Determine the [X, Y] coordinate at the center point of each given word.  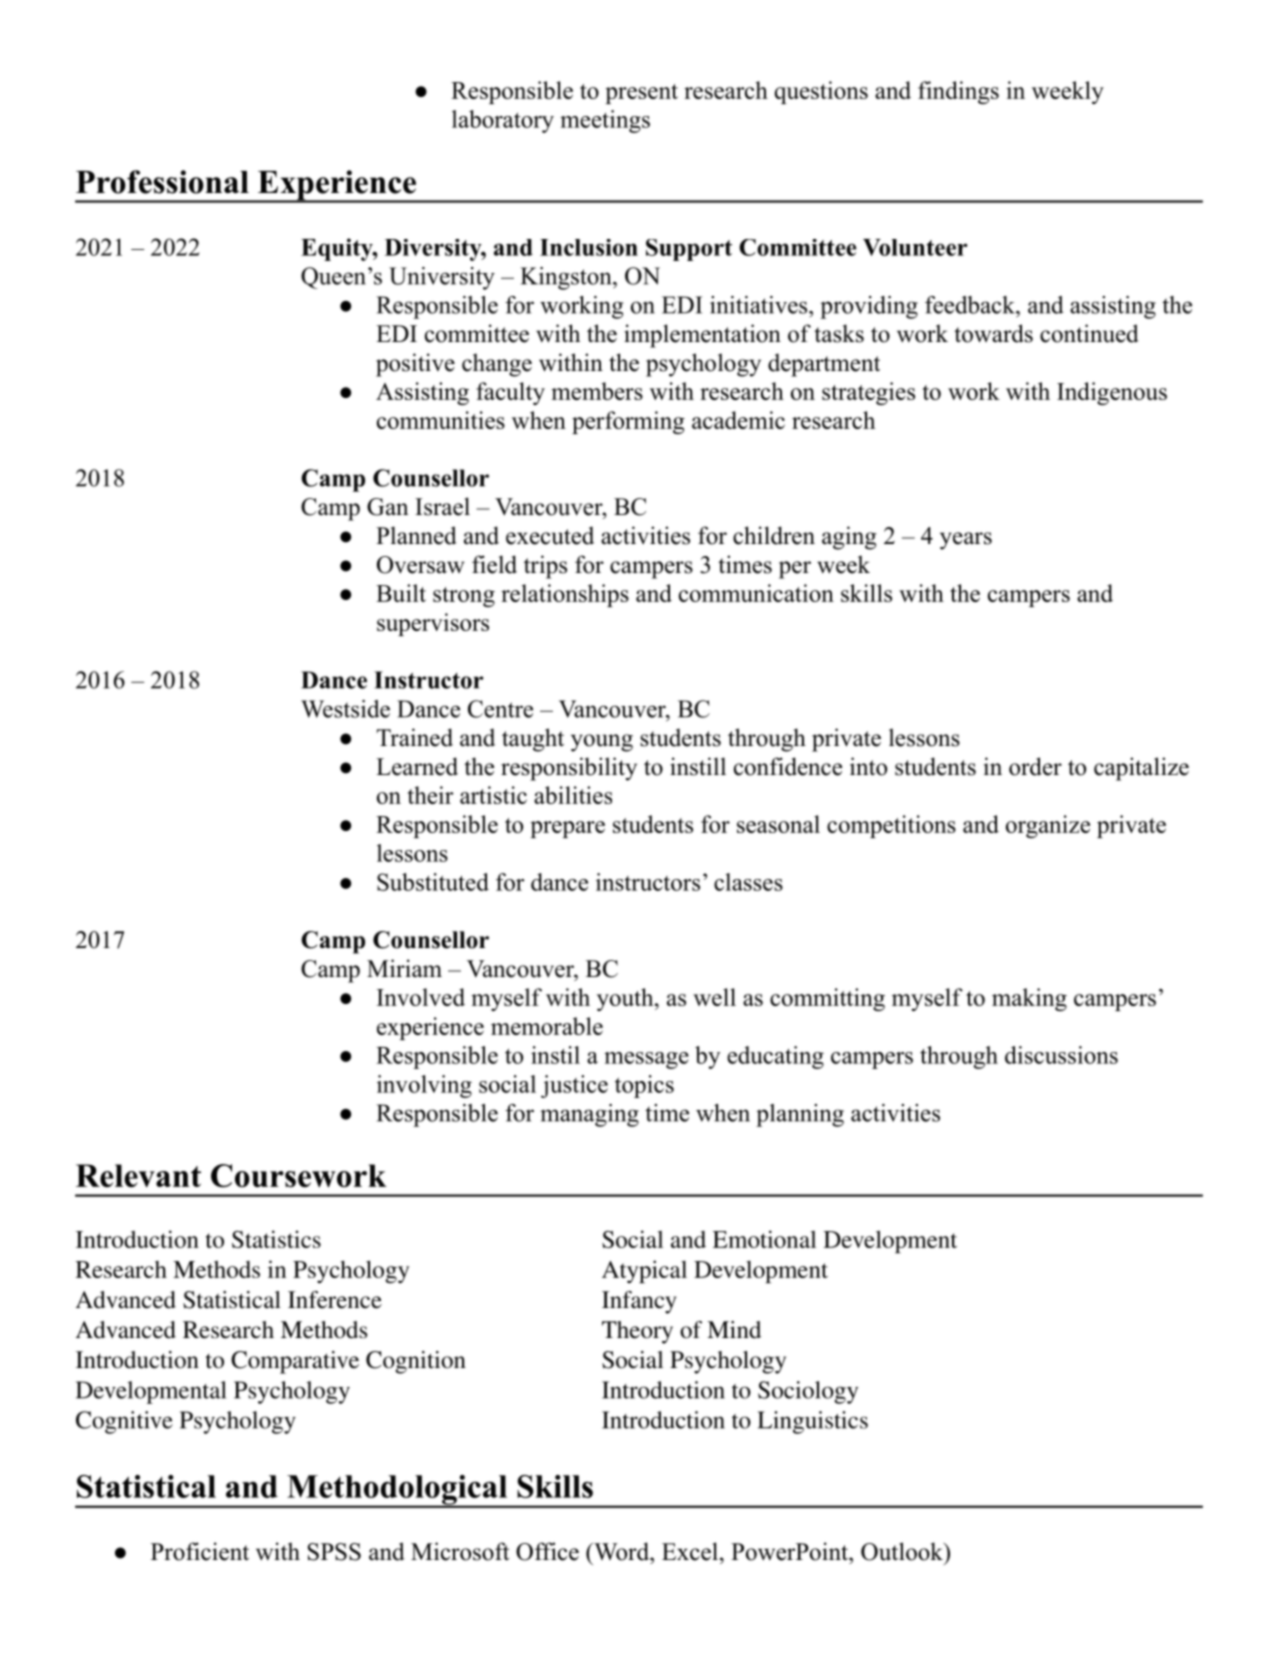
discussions [1061, 1055]
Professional [162, 182]
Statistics [276, 1239]
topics [644, 1086]
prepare [567, 829]
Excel [690, 1551]
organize [1048, 826]
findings [958, 92]
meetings [605, 121]
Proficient [200, 1551]
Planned [416, 535]
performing [628, 422]
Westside [345, 709]
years [966, 541]
